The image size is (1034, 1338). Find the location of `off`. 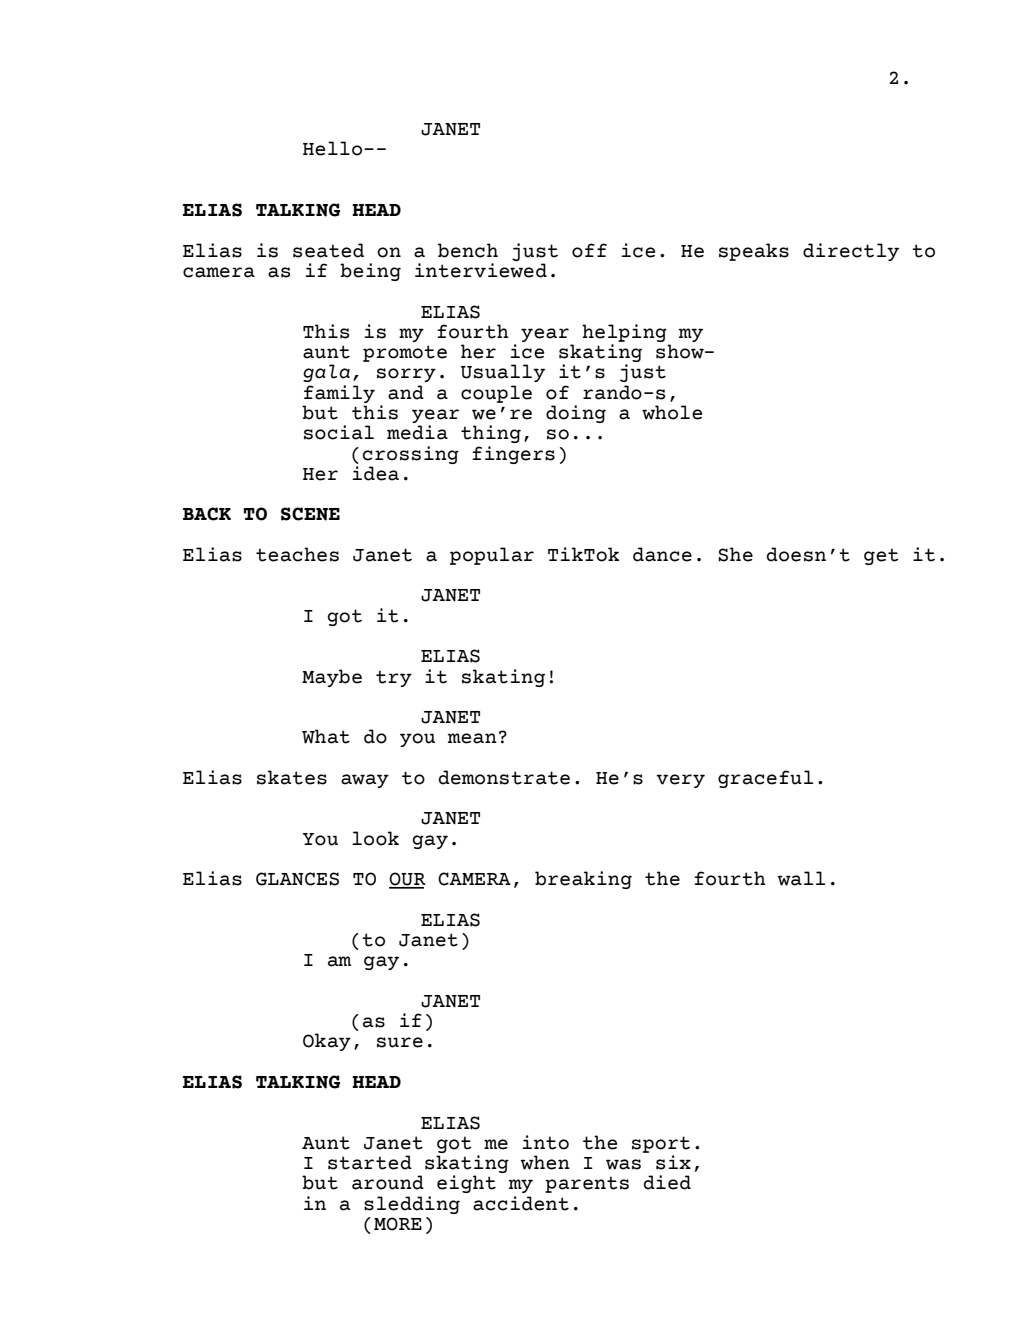

off is located at coordinates (589, 250).
